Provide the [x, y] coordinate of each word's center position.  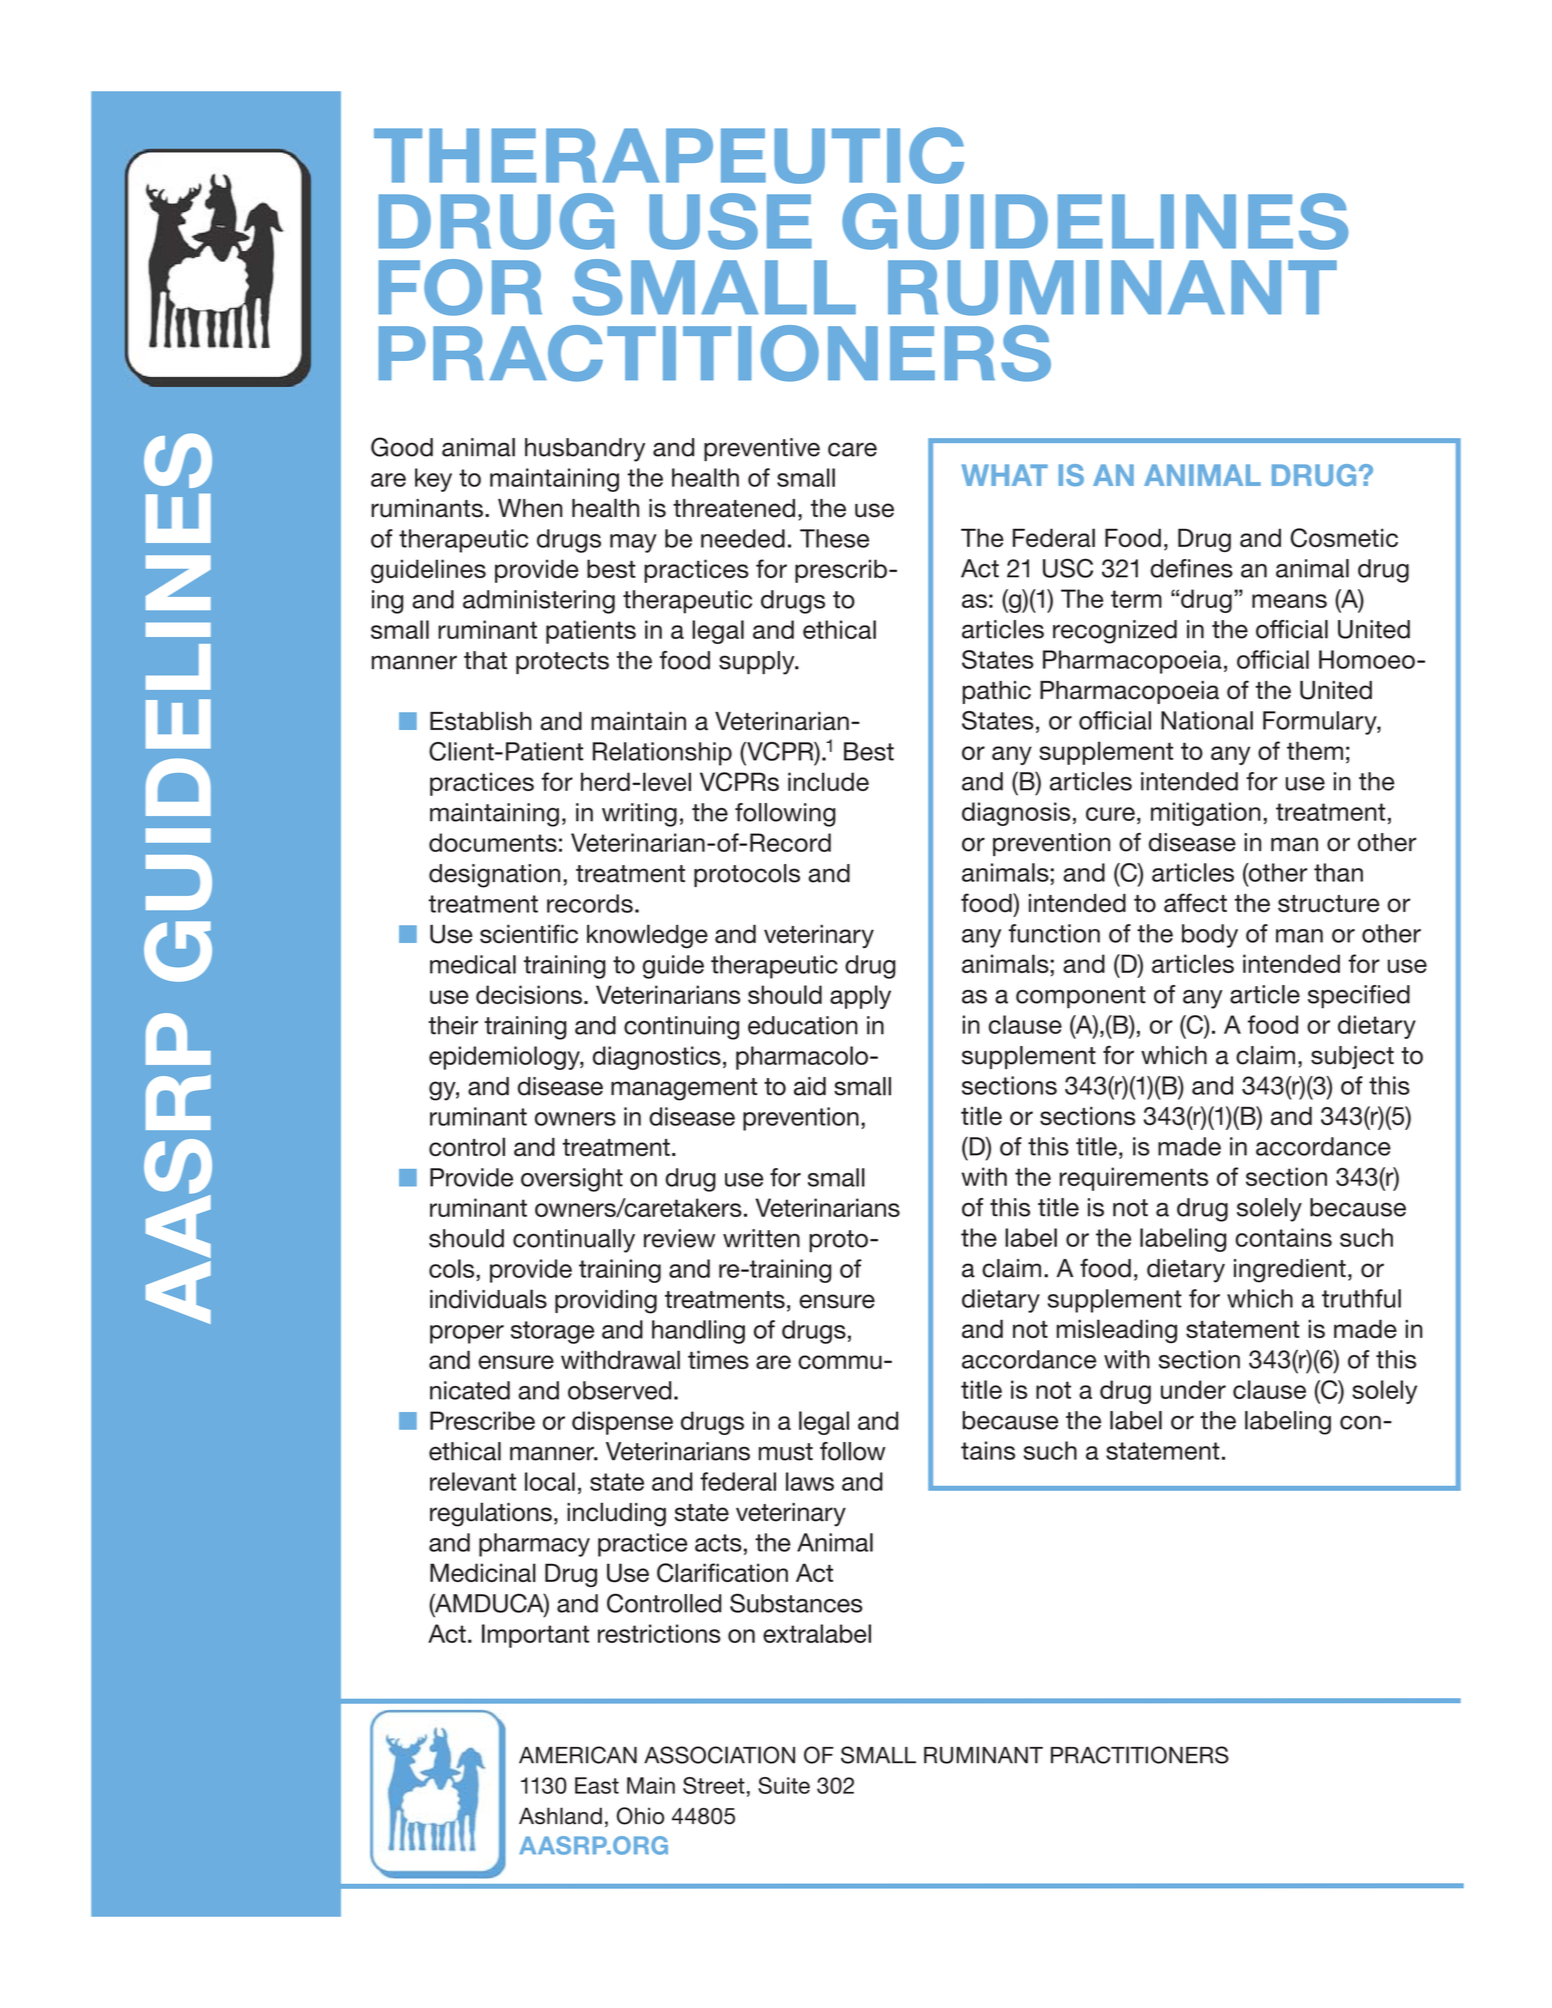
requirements [1134, 1179]
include [828, 781]
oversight [572, 1180]
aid [810, 1086]
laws [810, 1481]
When [530, 508]
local [550, 1481]
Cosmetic [1344, 538]
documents [493, 842]
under [1193, 1389]
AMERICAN [578, 1755]
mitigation [1206, 814]
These [834, 538]
